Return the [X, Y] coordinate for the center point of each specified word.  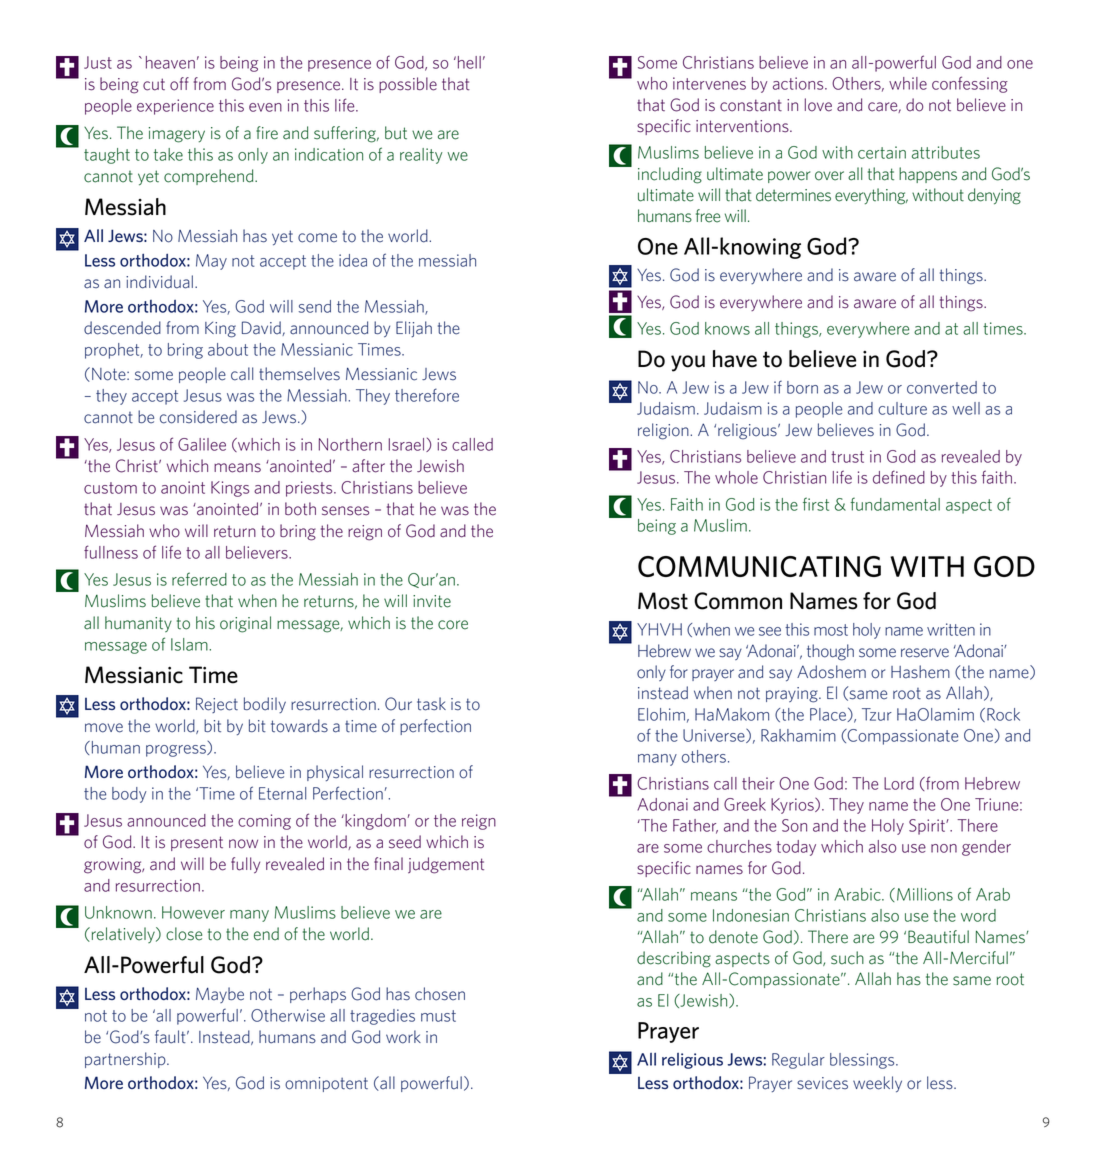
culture [902, 408]
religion [664, 431]
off [179, 84]
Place [829, 715]
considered [198, 417]
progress [177, 751]
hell [469, 62]
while [908, 83]
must [438, 1016]
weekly [877, 1084]
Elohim [661, 714]
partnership [126, 1060]
